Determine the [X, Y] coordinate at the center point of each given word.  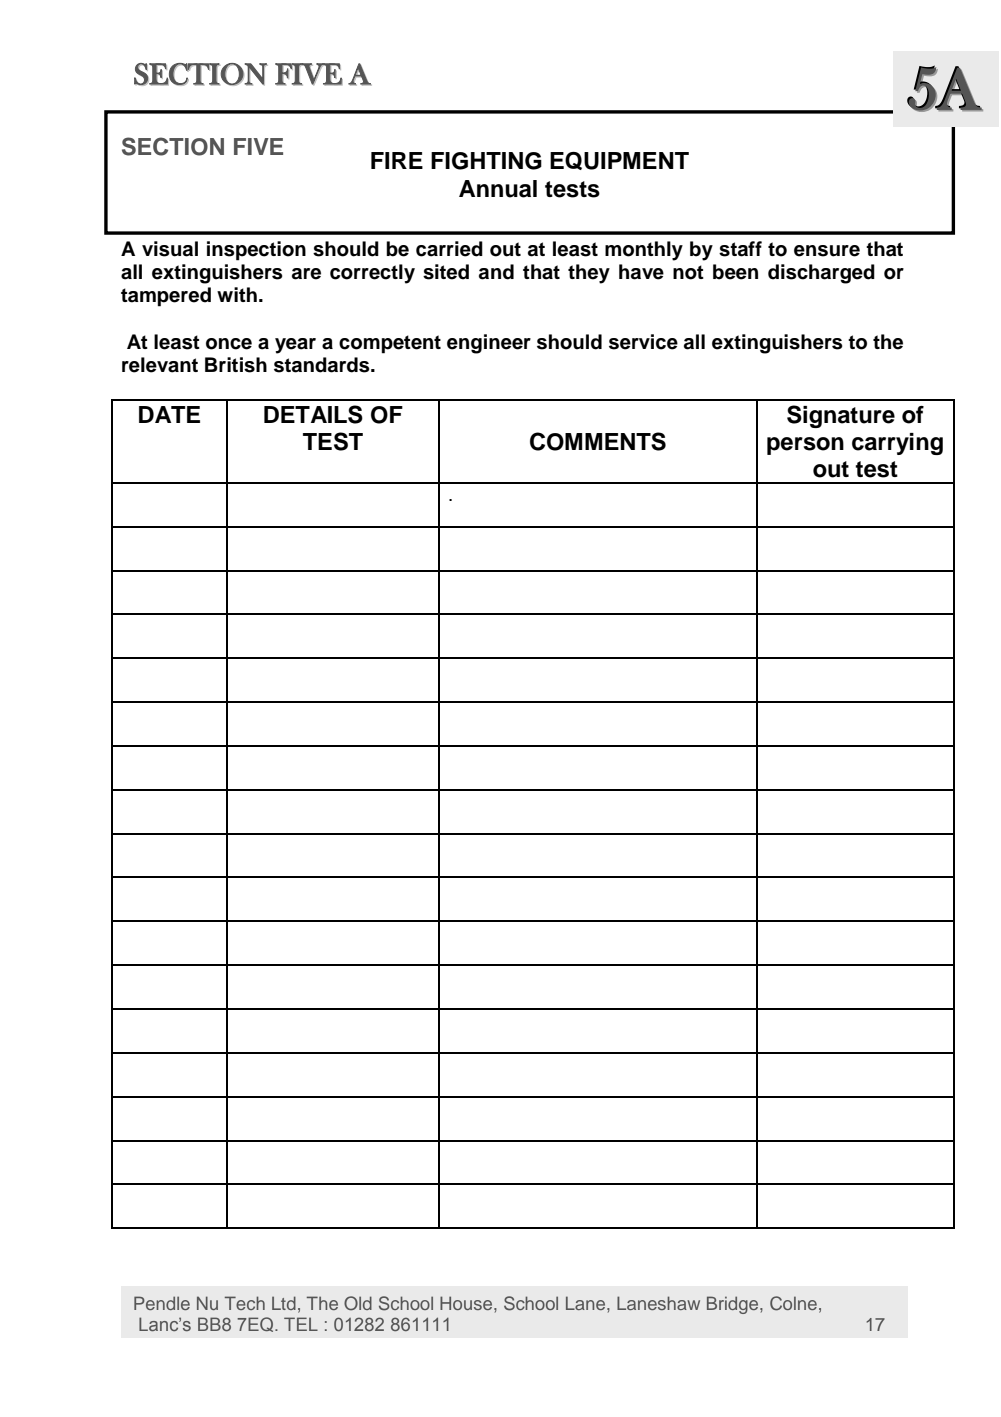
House [467, 1303]
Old [358, 1303]
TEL [301, 1324]
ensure [827, 251]
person [805, 446]
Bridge [734, 1305]
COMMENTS [598, 441]
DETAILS [313, 414]
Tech [245, 1303]
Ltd [284, 1303]
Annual [498, 189]
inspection [256, 251]
